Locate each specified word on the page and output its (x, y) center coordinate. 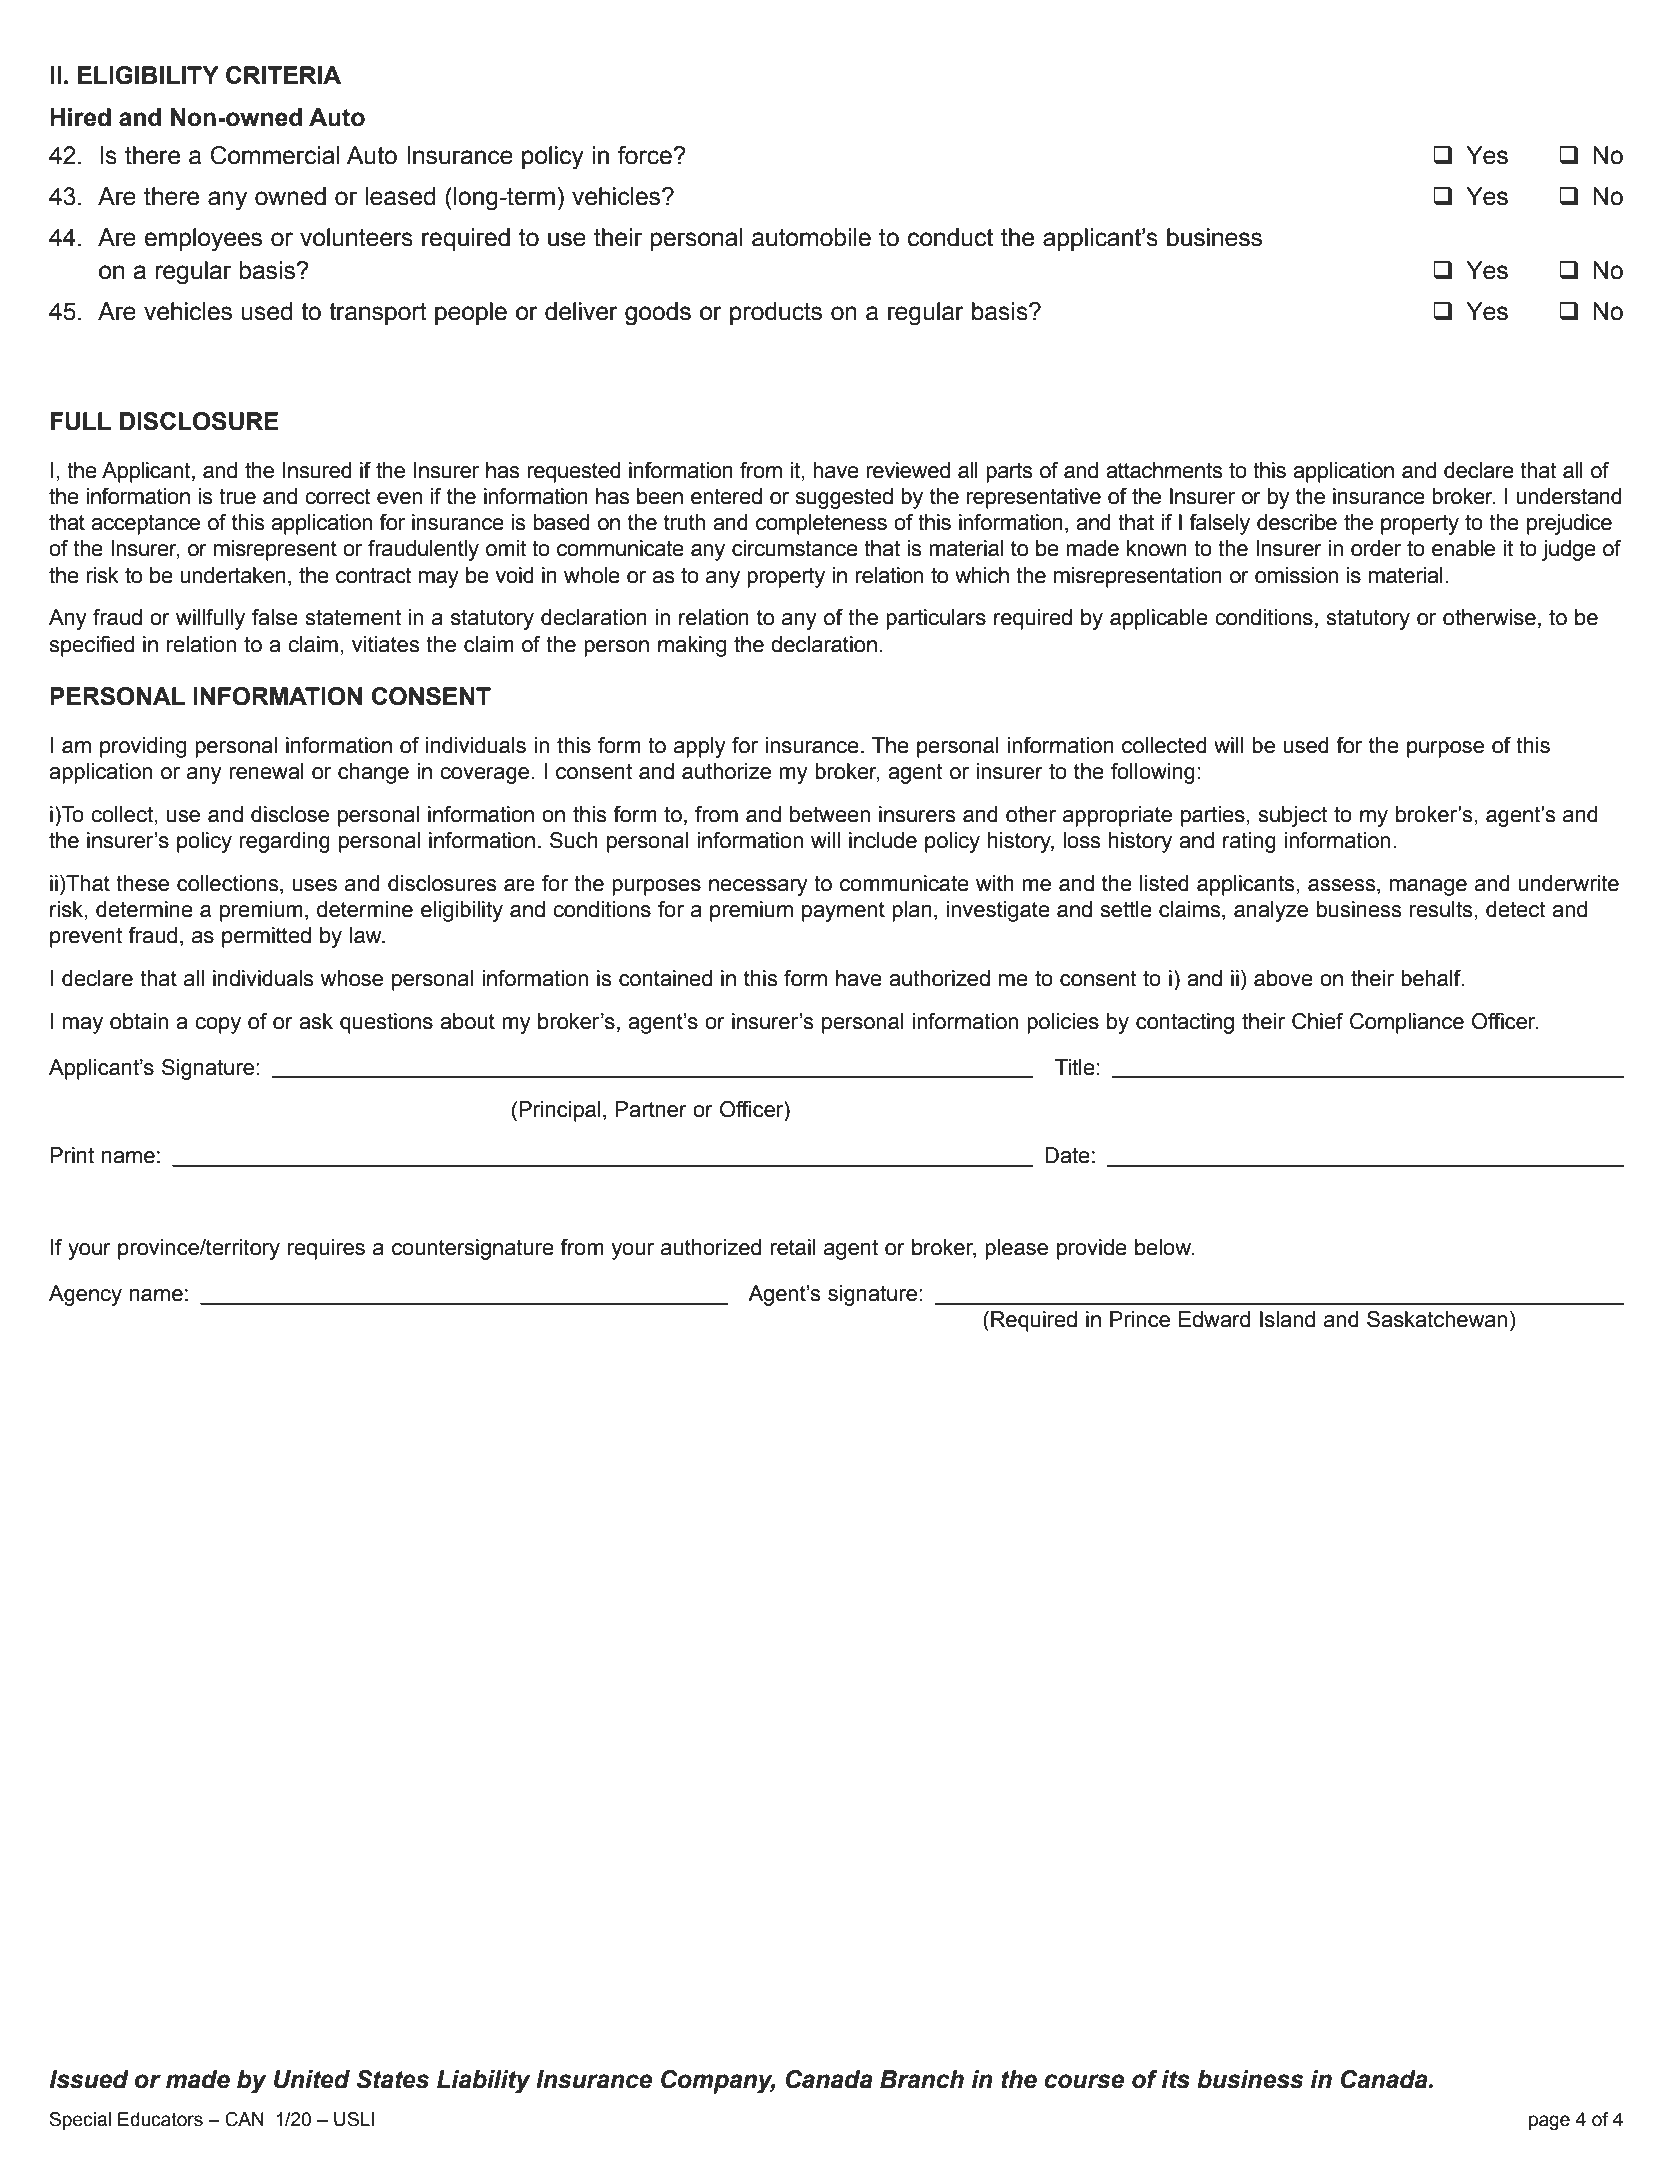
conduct (950, 237)
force (646, 155)
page (1549, 2122)
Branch (922, 2079)
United (312, 2079)
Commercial (275, 155)
